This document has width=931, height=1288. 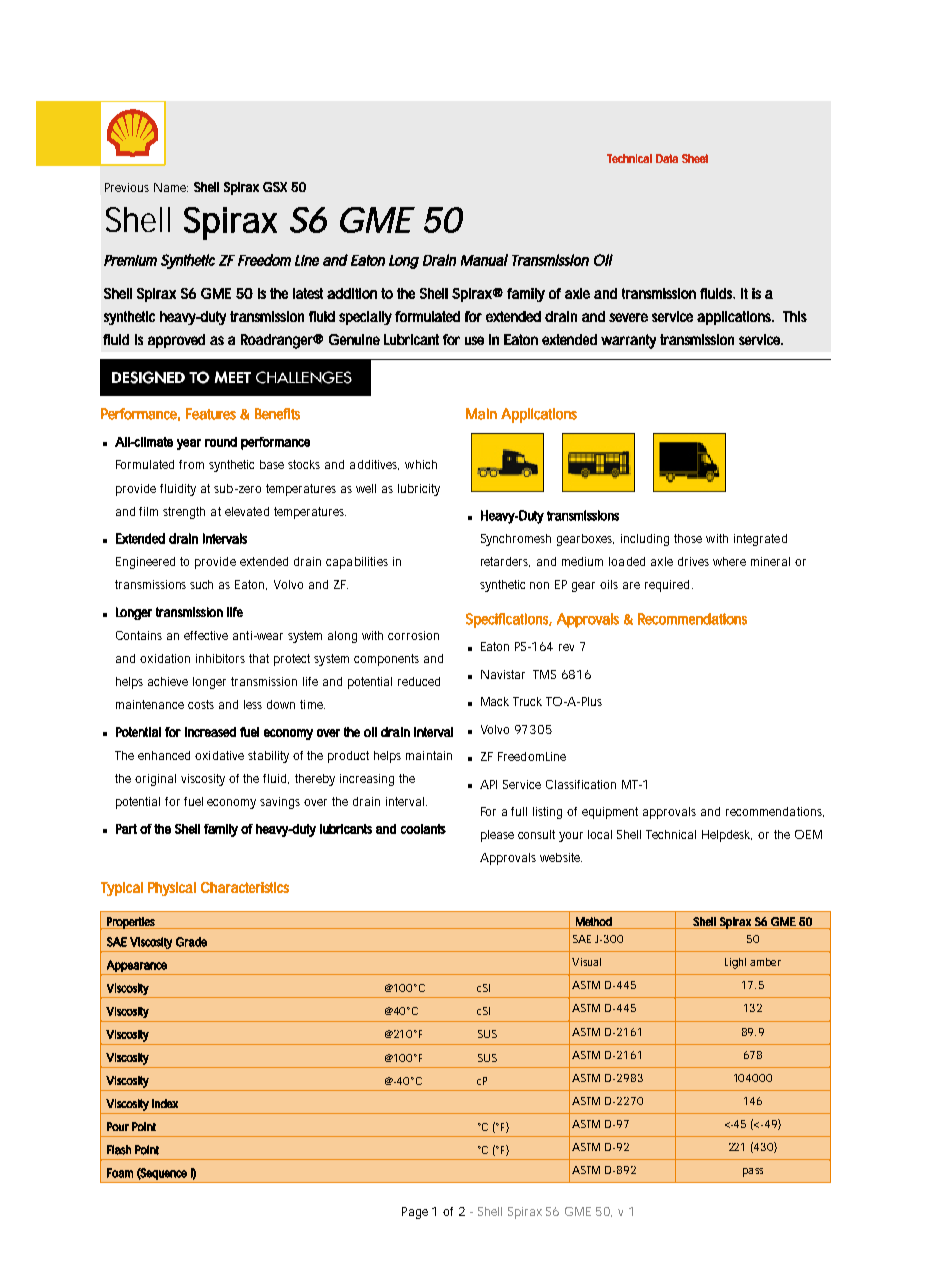 I want to click on required, so click(x=667, y=586).
